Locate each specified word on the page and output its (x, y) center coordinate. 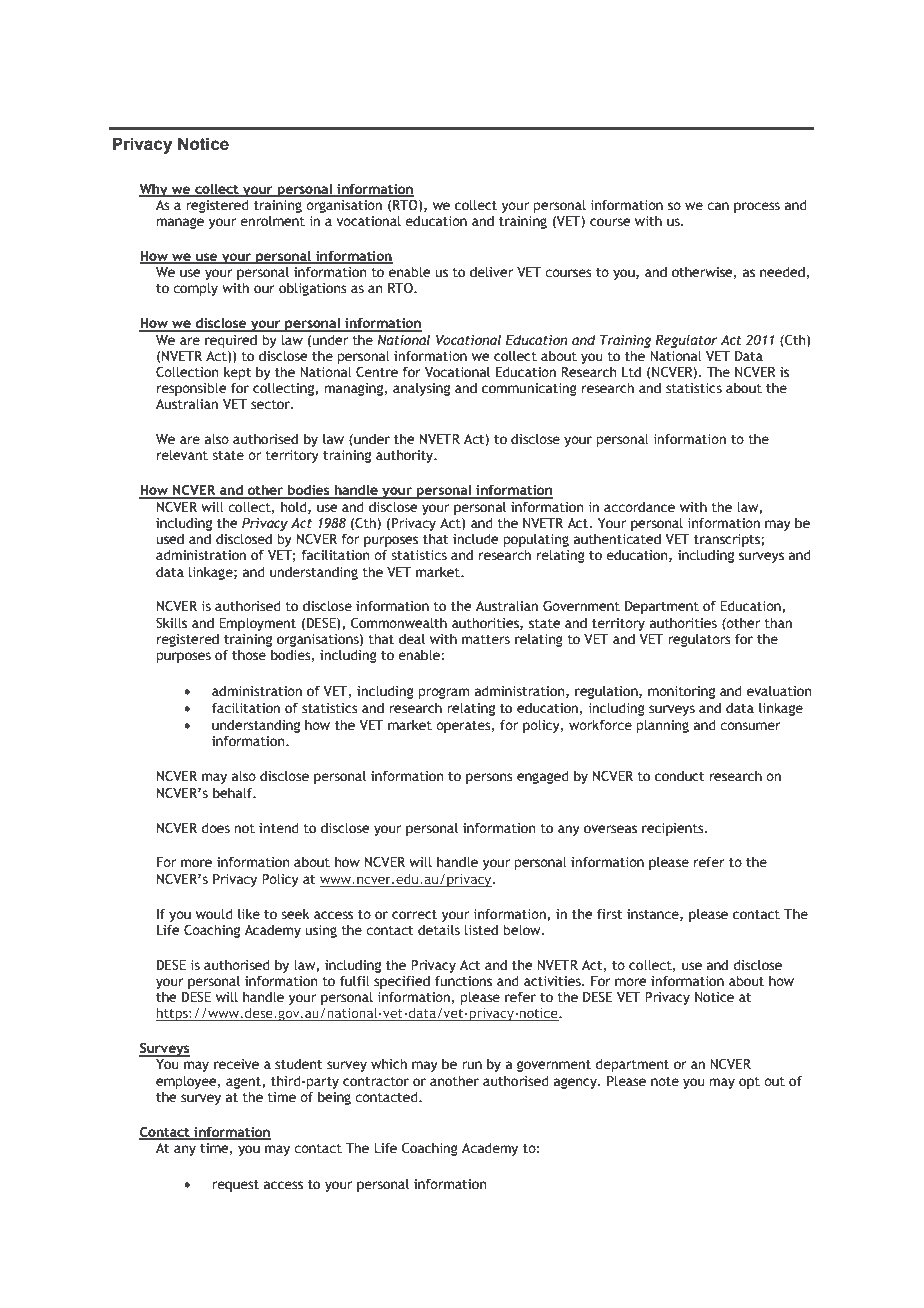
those (249, 655)
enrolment (272, 221)
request (235, 1186)
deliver (491, 272)
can (718, 206)
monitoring (681, 692)
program (443, 693)
